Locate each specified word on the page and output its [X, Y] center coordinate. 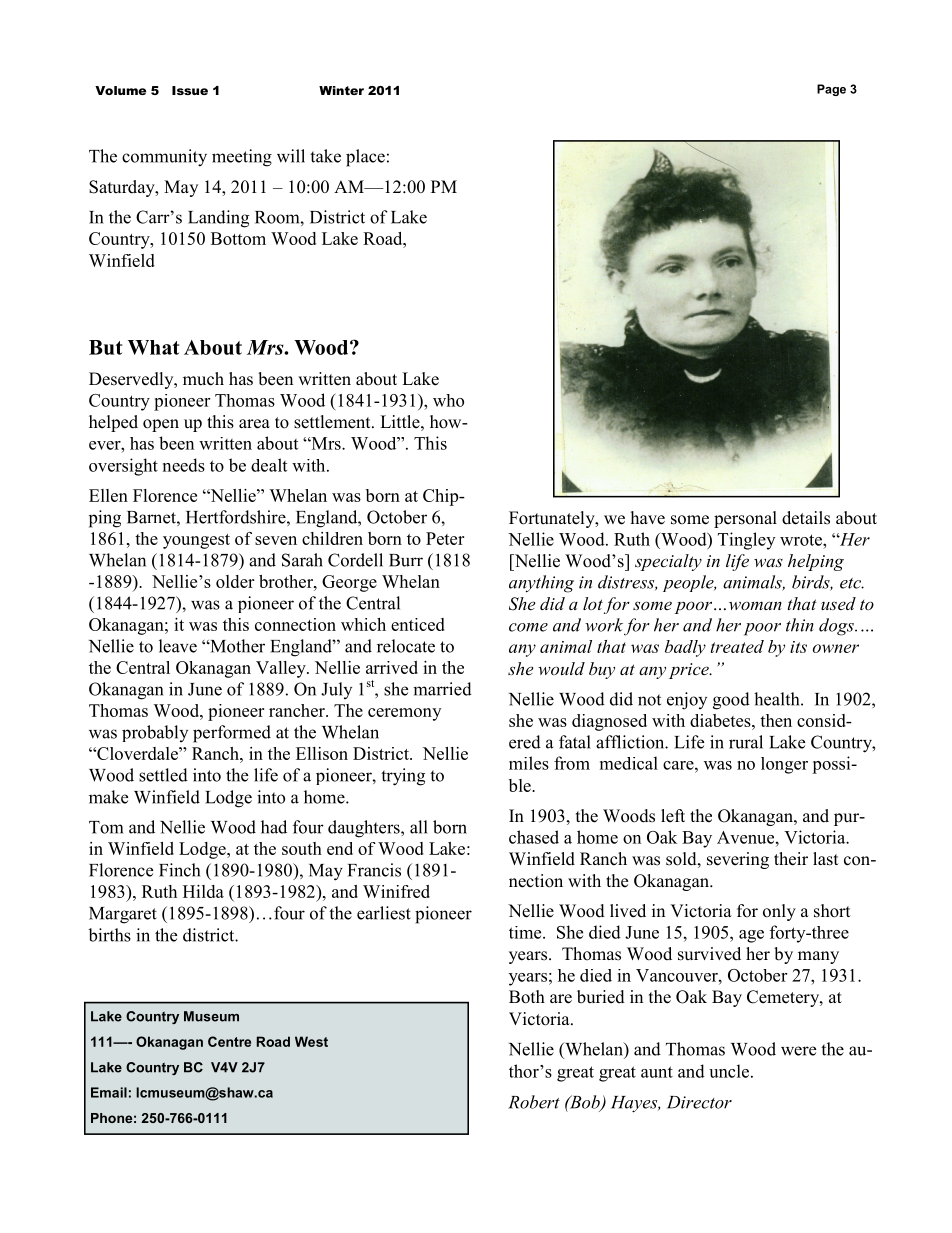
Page [831, 90]
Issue [190, 90]
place [365, 158]
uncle [729, 1071]
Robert [534, 1102]
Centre [229, 1041]
